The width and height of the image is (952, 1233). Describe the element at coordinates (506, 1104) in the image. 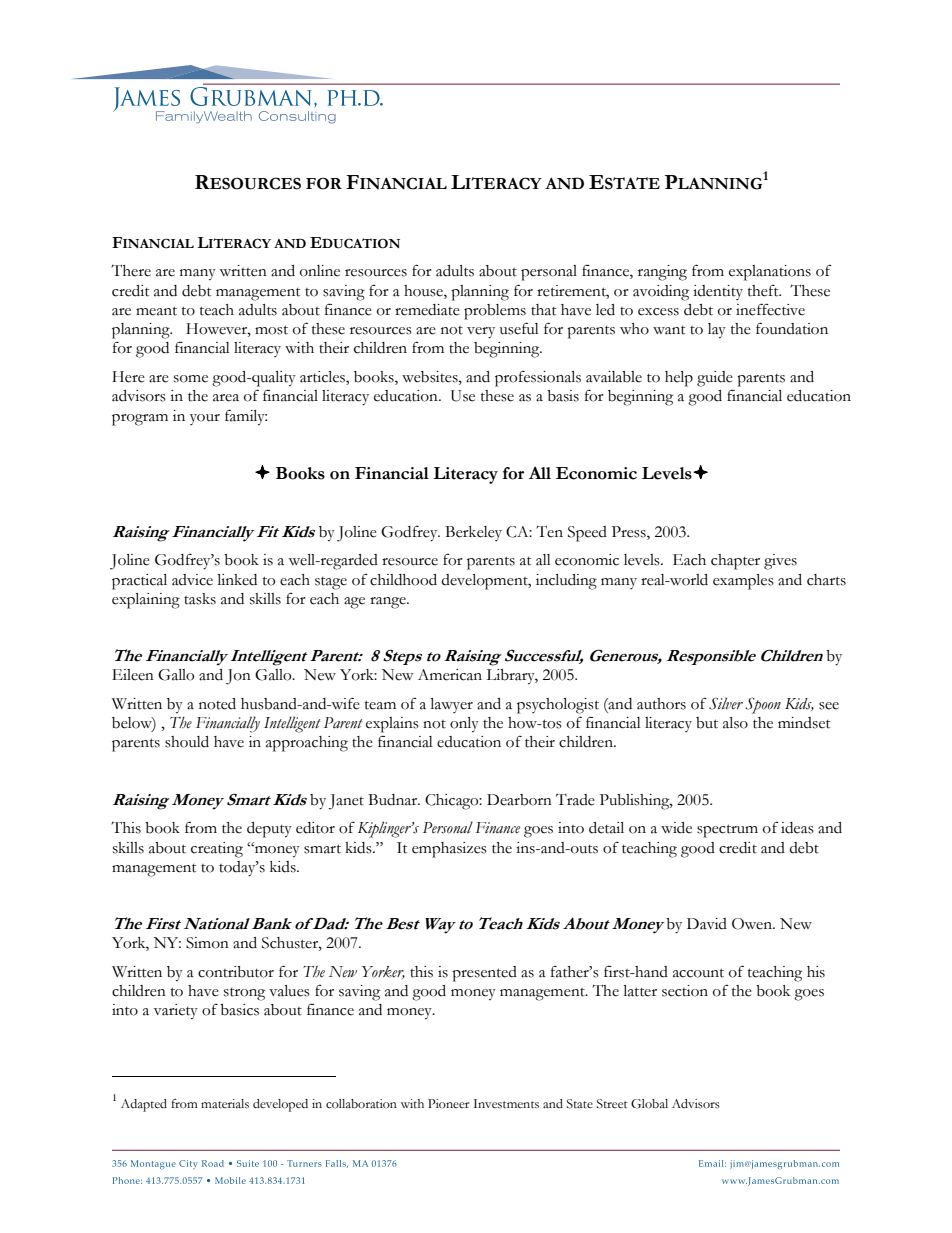

I see `Investments` at that location.
